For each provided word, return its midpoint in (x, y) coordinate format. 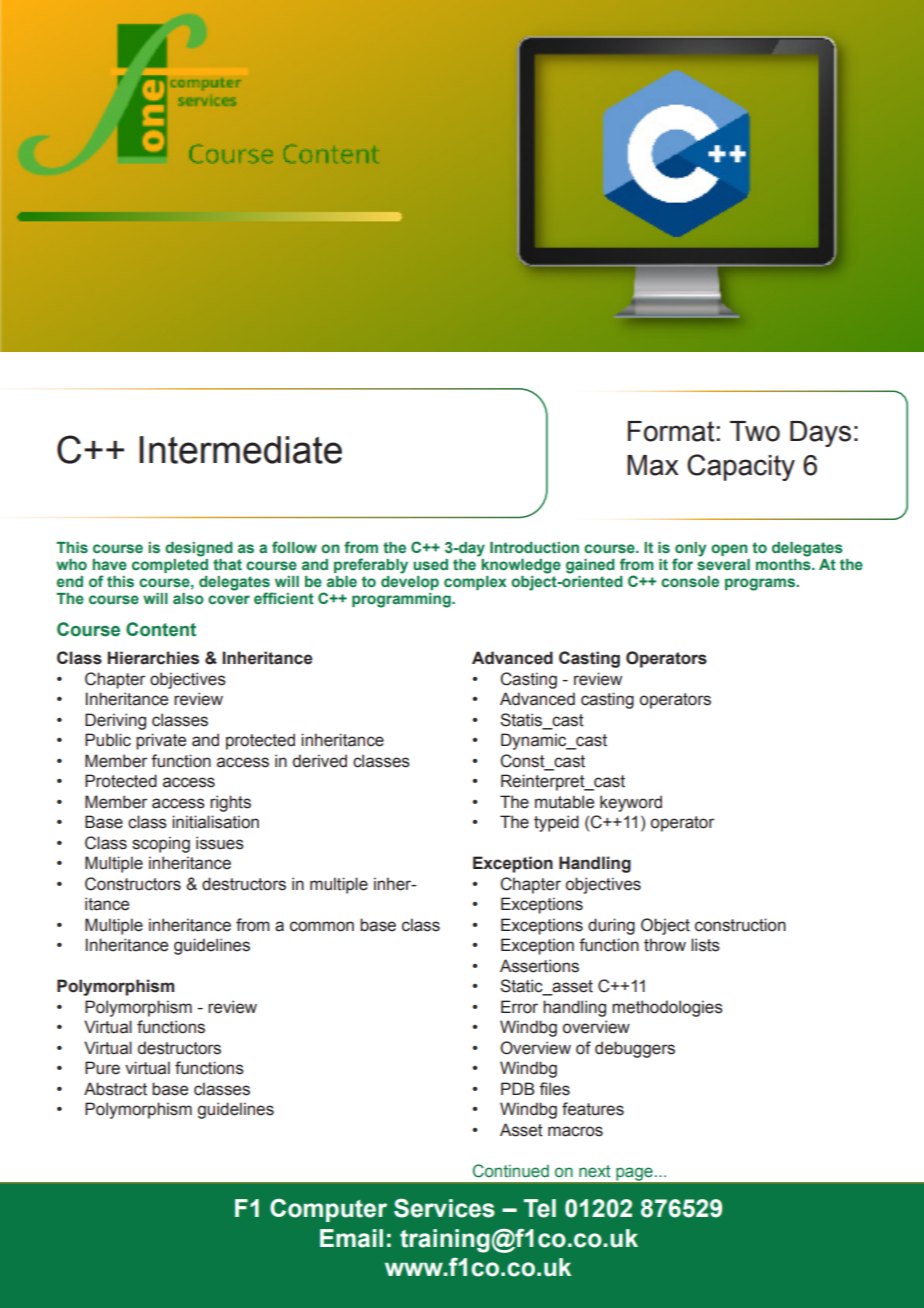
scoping (161, 844)
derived (320, 761)
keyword (631, 803)
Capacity (741, 467)
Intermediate (240, 450)
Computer (328, 1210)
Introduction (534, 547)
